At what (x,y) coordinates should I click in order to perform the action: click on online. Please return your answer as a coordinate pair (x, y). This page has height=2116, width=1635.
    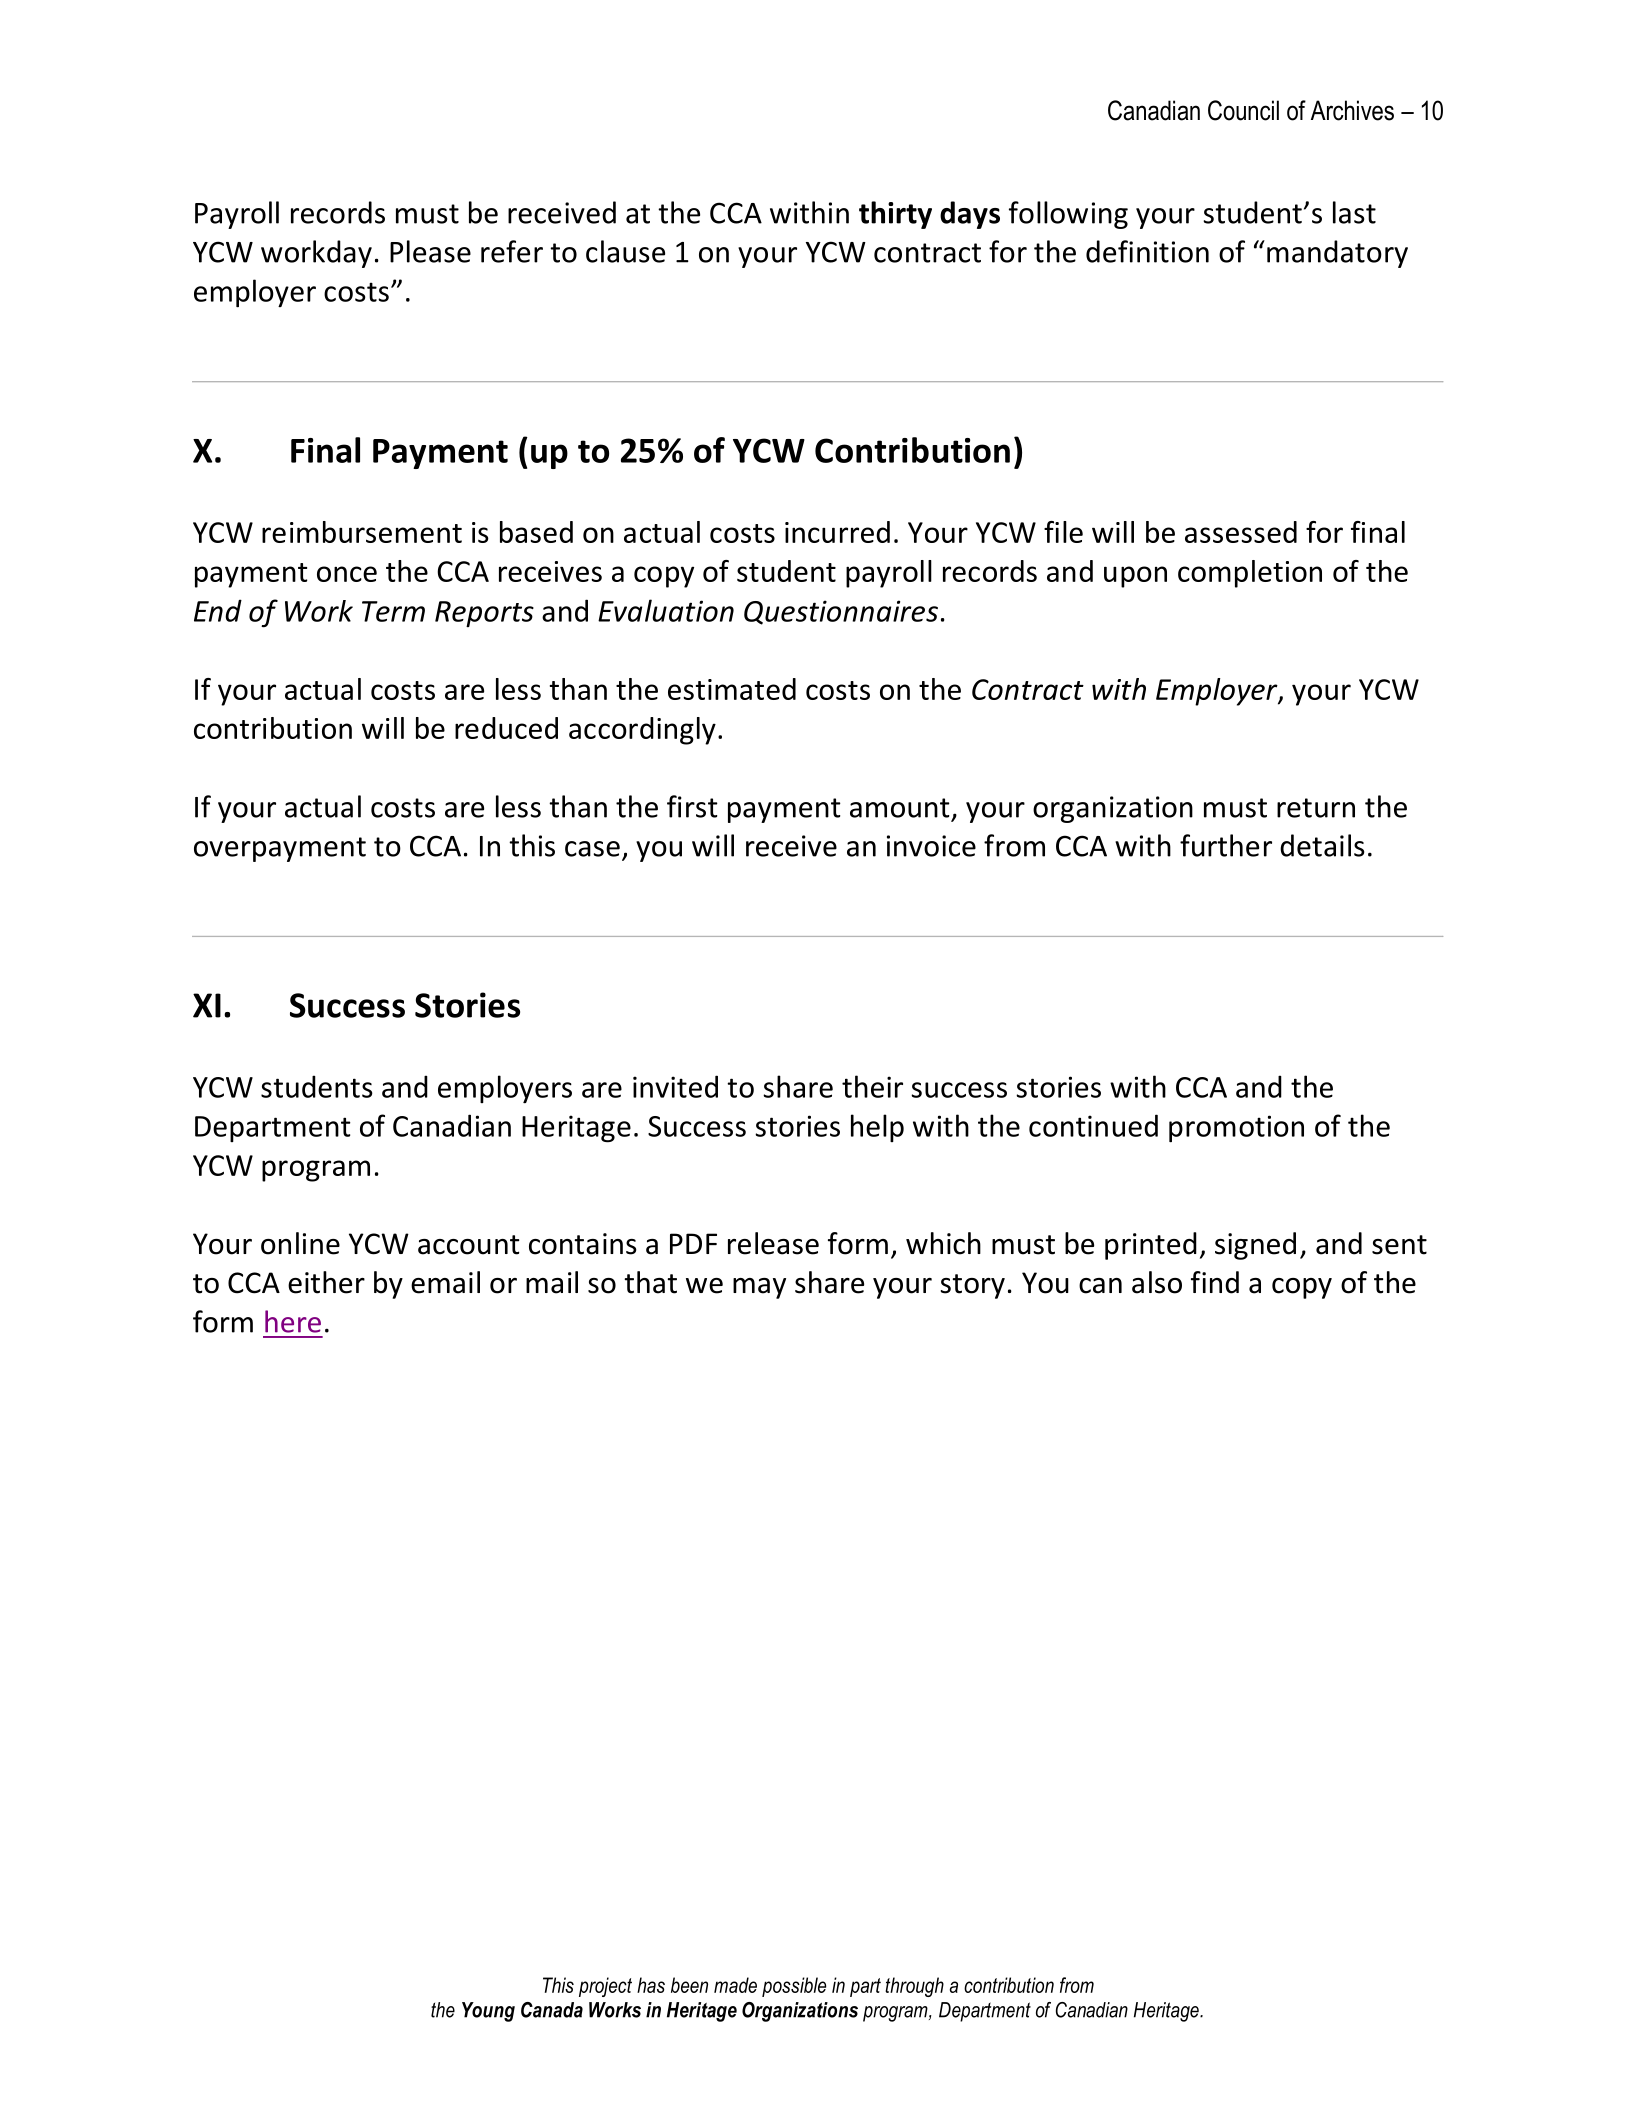
    Looking at the image, I should click on (300, 1243).
